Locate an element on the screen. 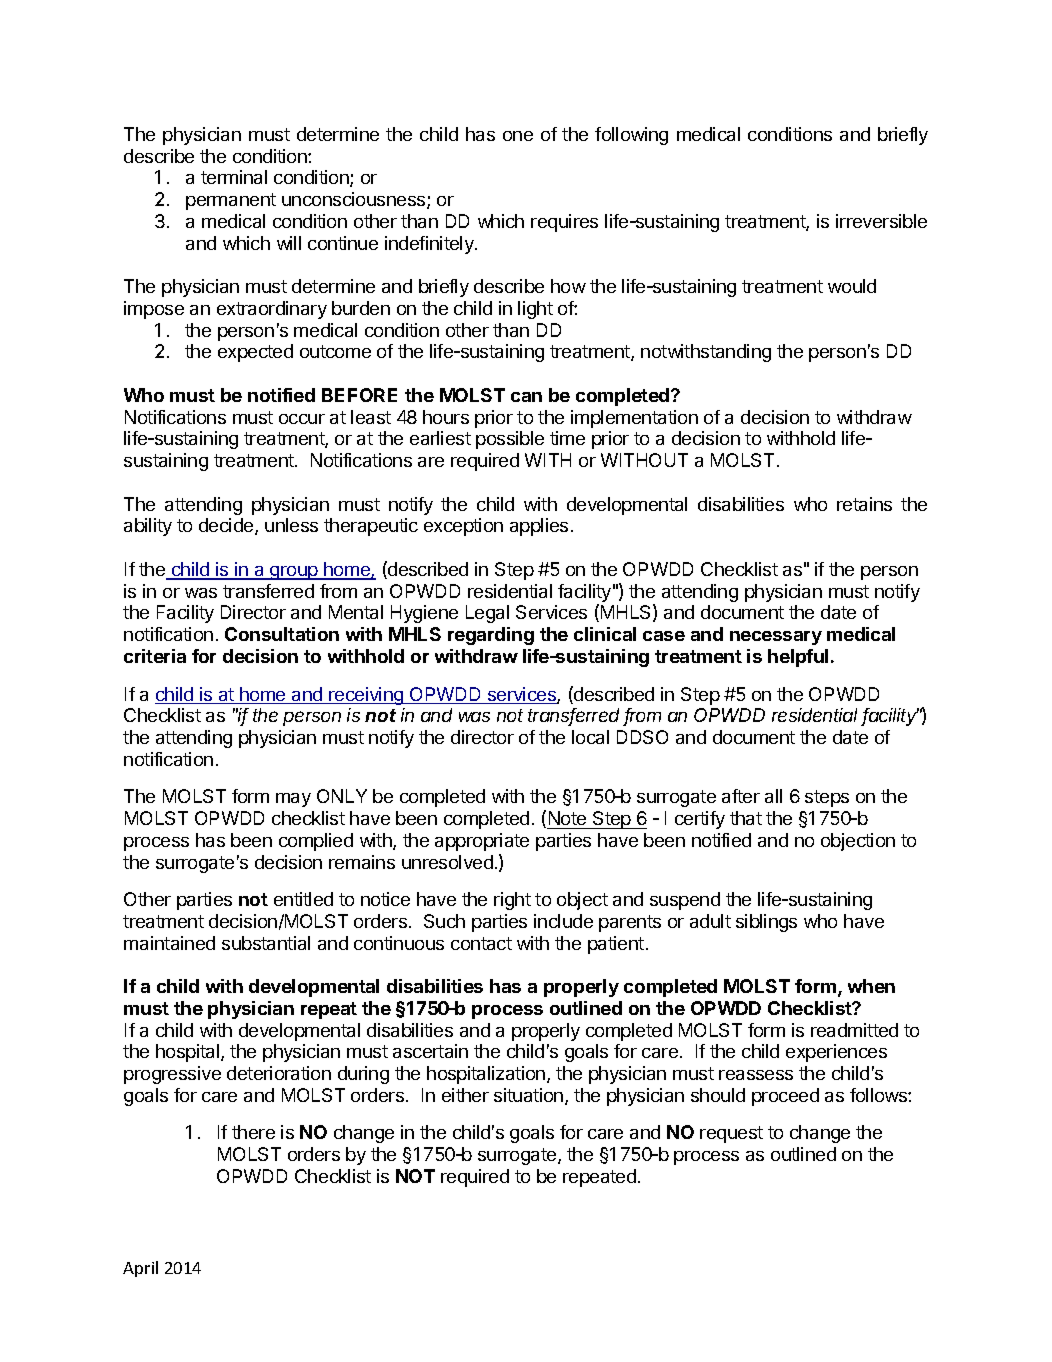 The height and width of the screenshot is (1362, 1052). situation is located at coordinates (530, 1096).
